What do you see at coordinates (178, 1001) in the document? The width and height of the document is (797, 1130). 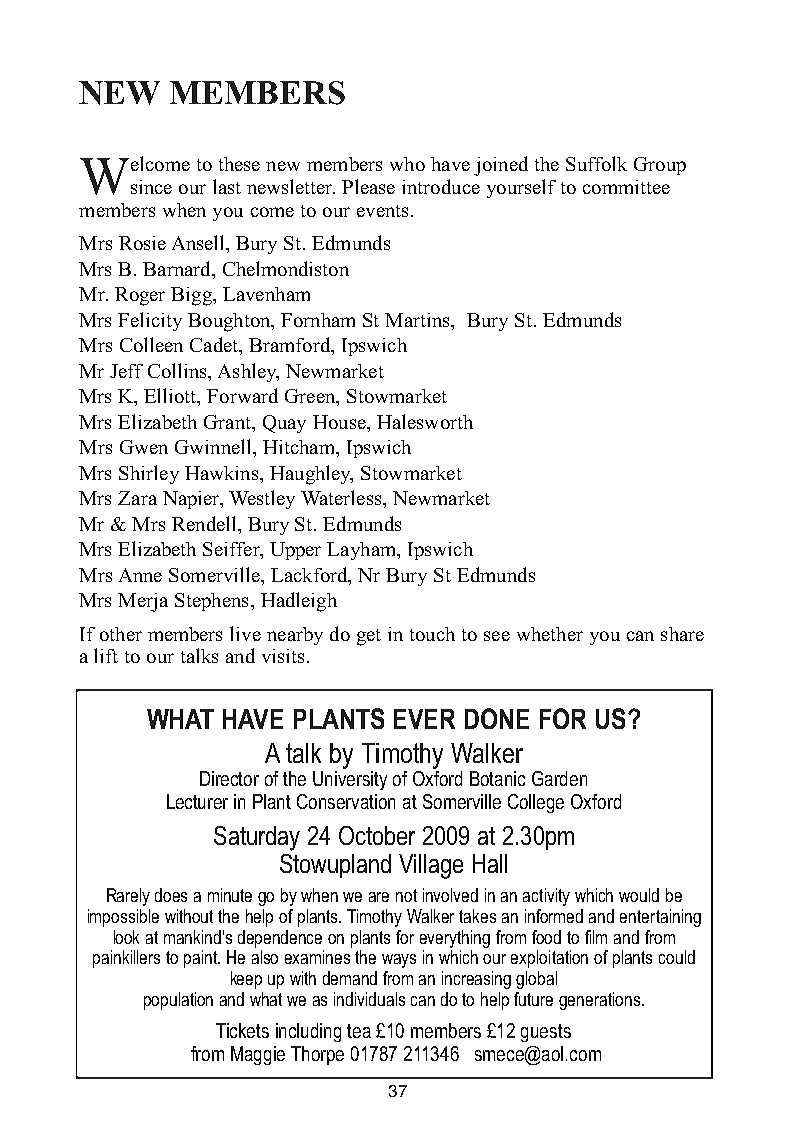 I see `population` at bounding box center [178, 1001].
